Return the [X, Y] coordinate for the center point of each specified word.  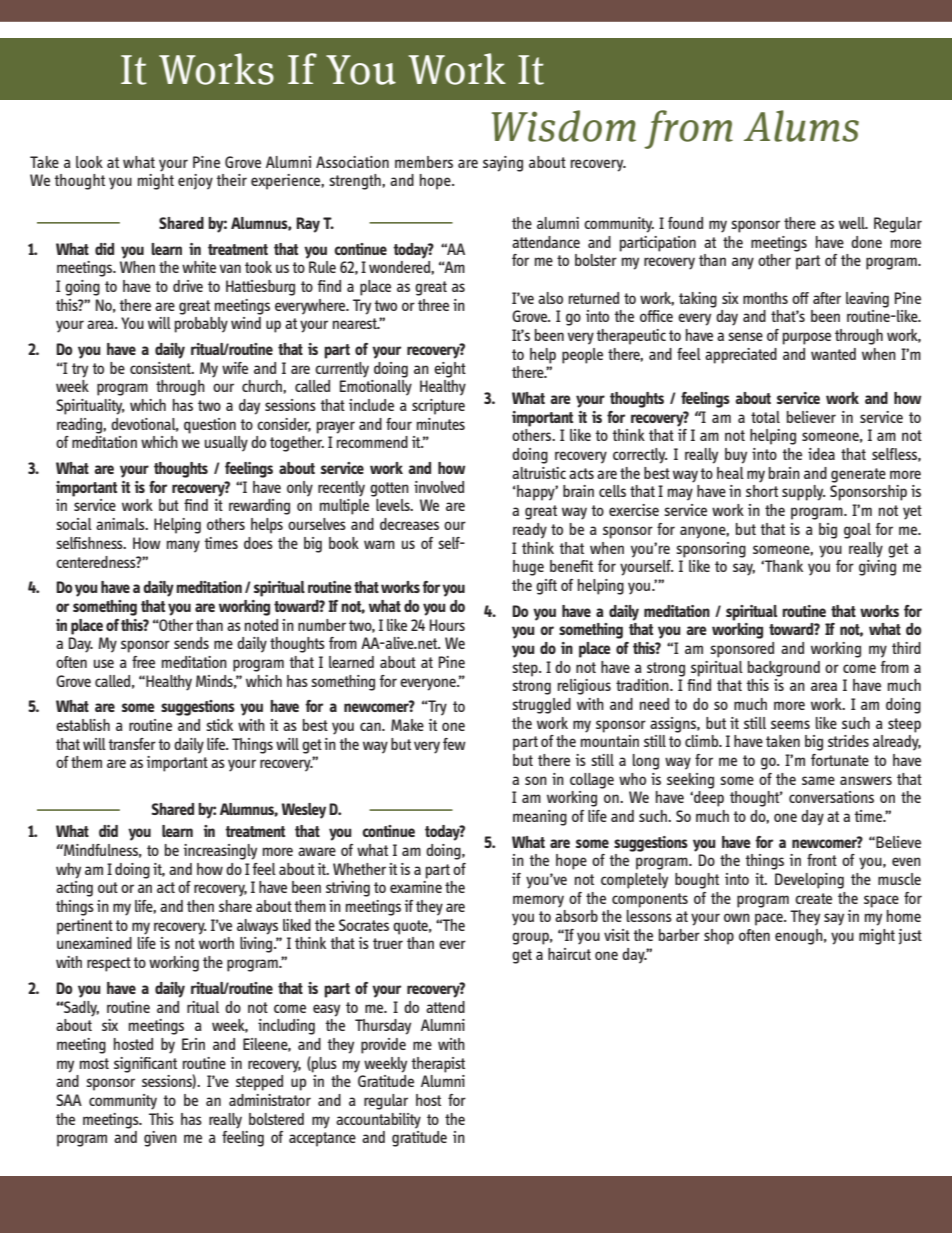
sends [191, 643]
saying [503, 164]
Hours [447, 625]
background [784, 669]
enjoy [195, 182]
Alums [801, 126]
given [160, 1139]
